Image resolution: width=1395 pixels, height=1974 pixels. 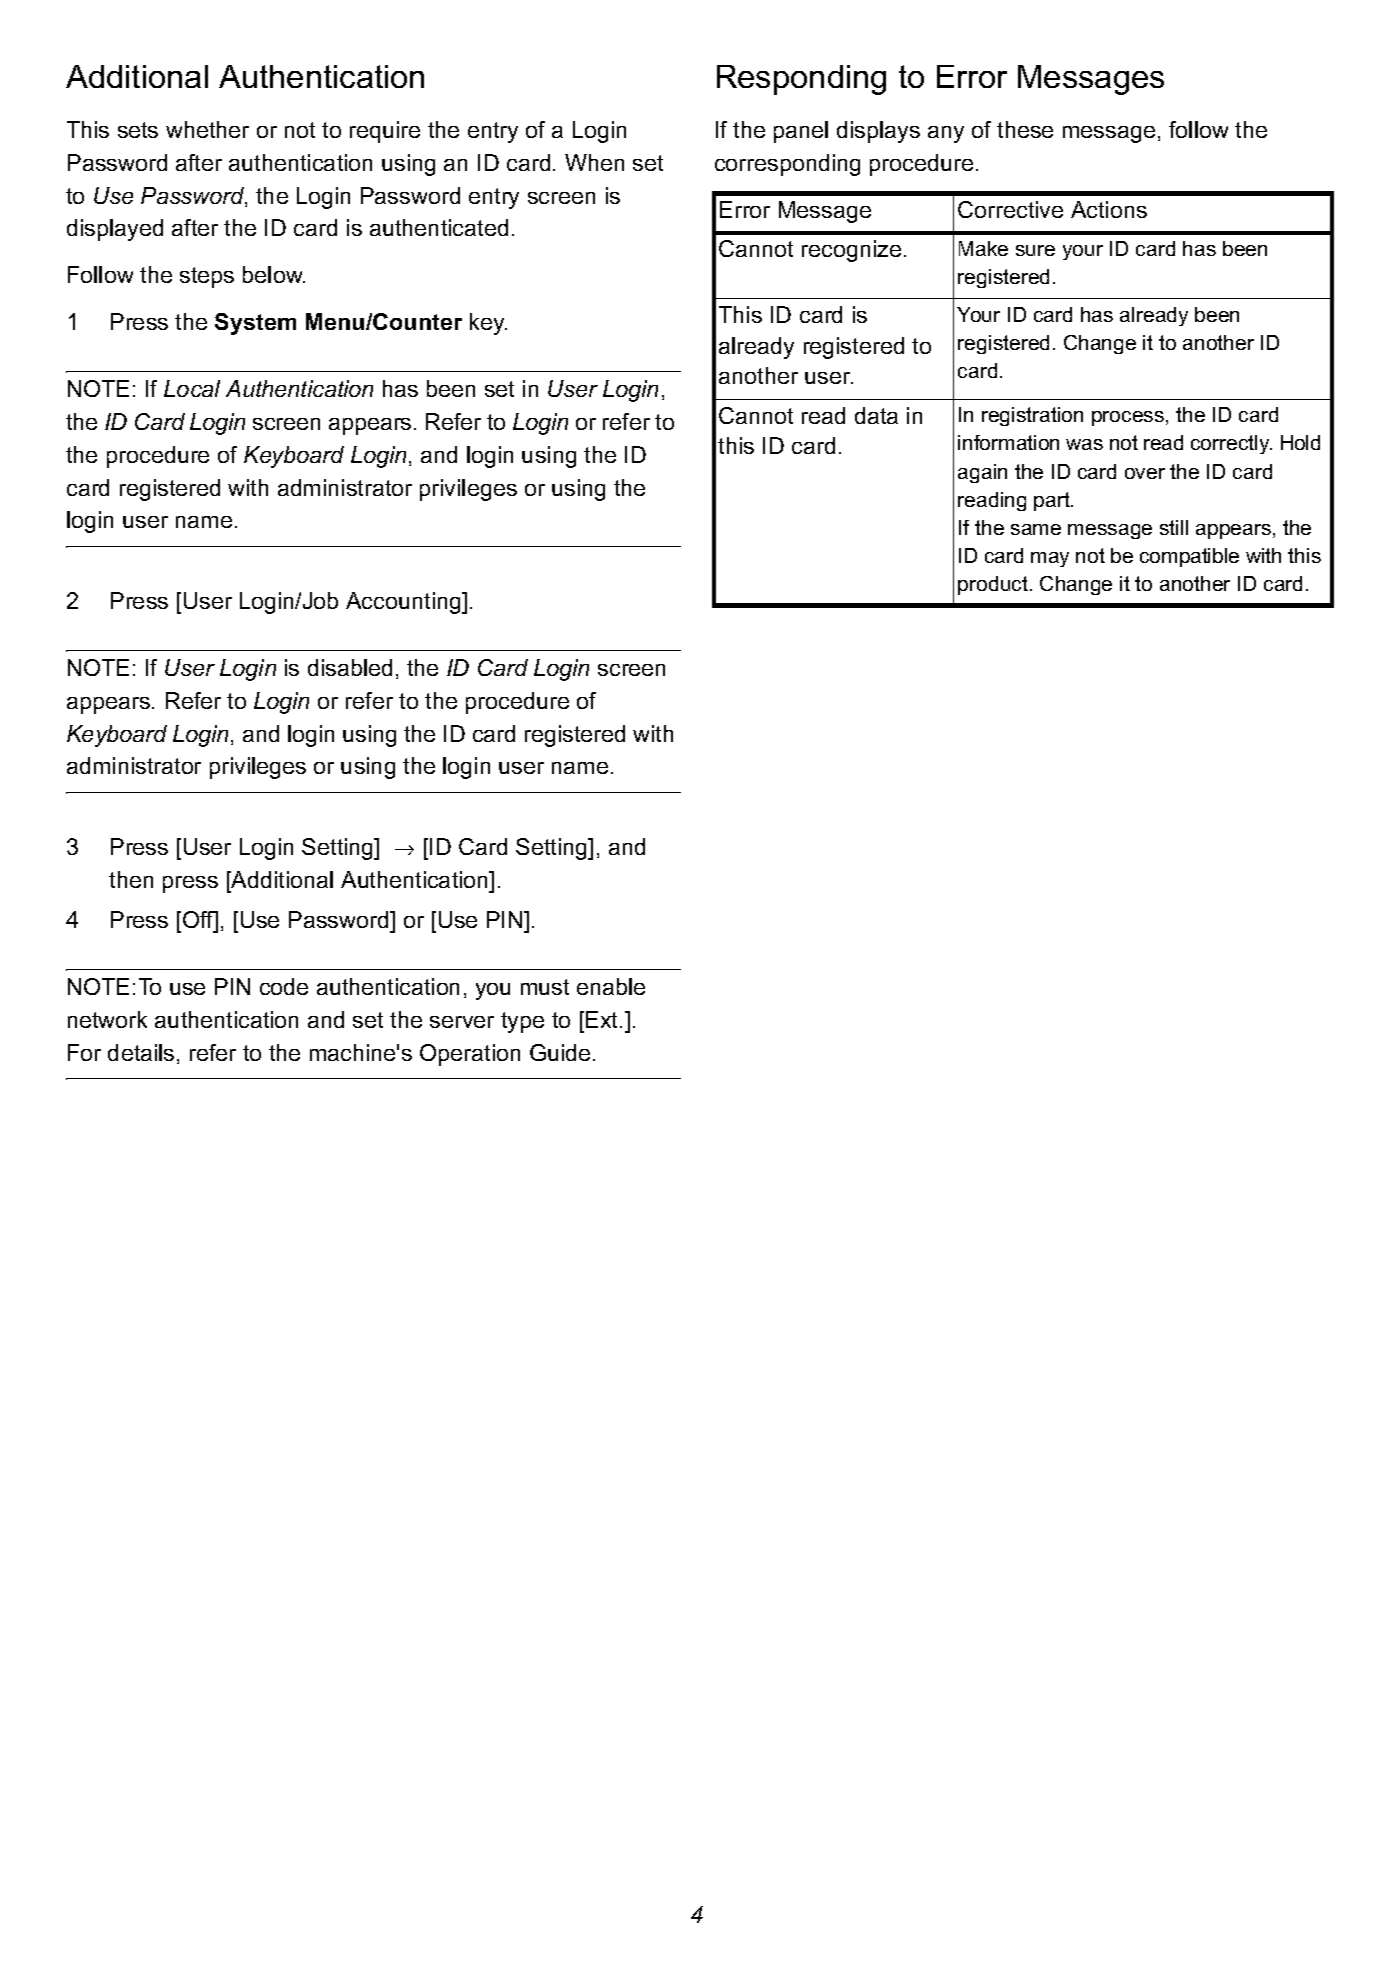 What do you see at coordinates (284, 986) in the document?
I see `code` at bounding box center [284, 986].
